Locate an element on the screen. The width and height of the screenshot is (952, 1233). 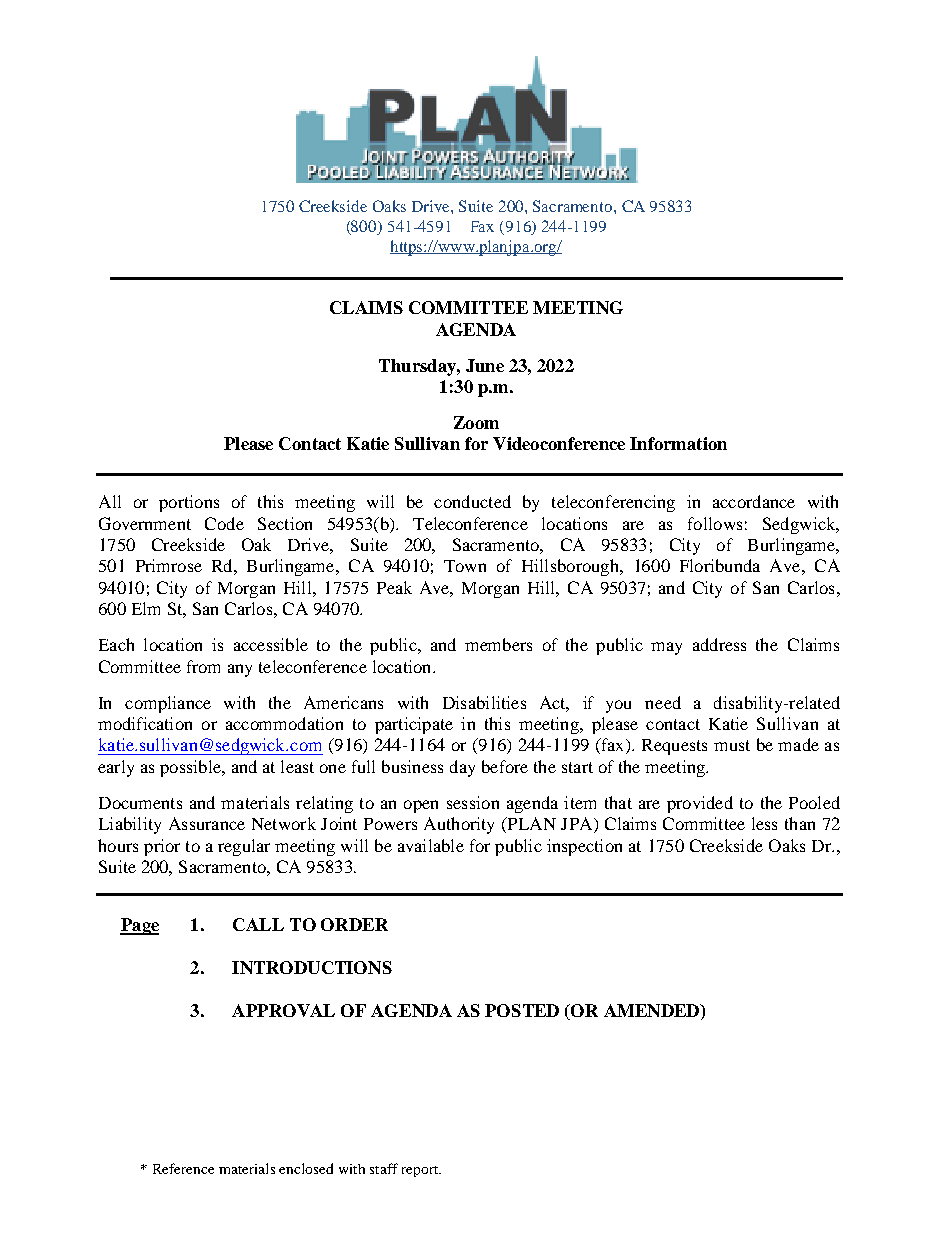
Town is located at coordinates (465, 566).
